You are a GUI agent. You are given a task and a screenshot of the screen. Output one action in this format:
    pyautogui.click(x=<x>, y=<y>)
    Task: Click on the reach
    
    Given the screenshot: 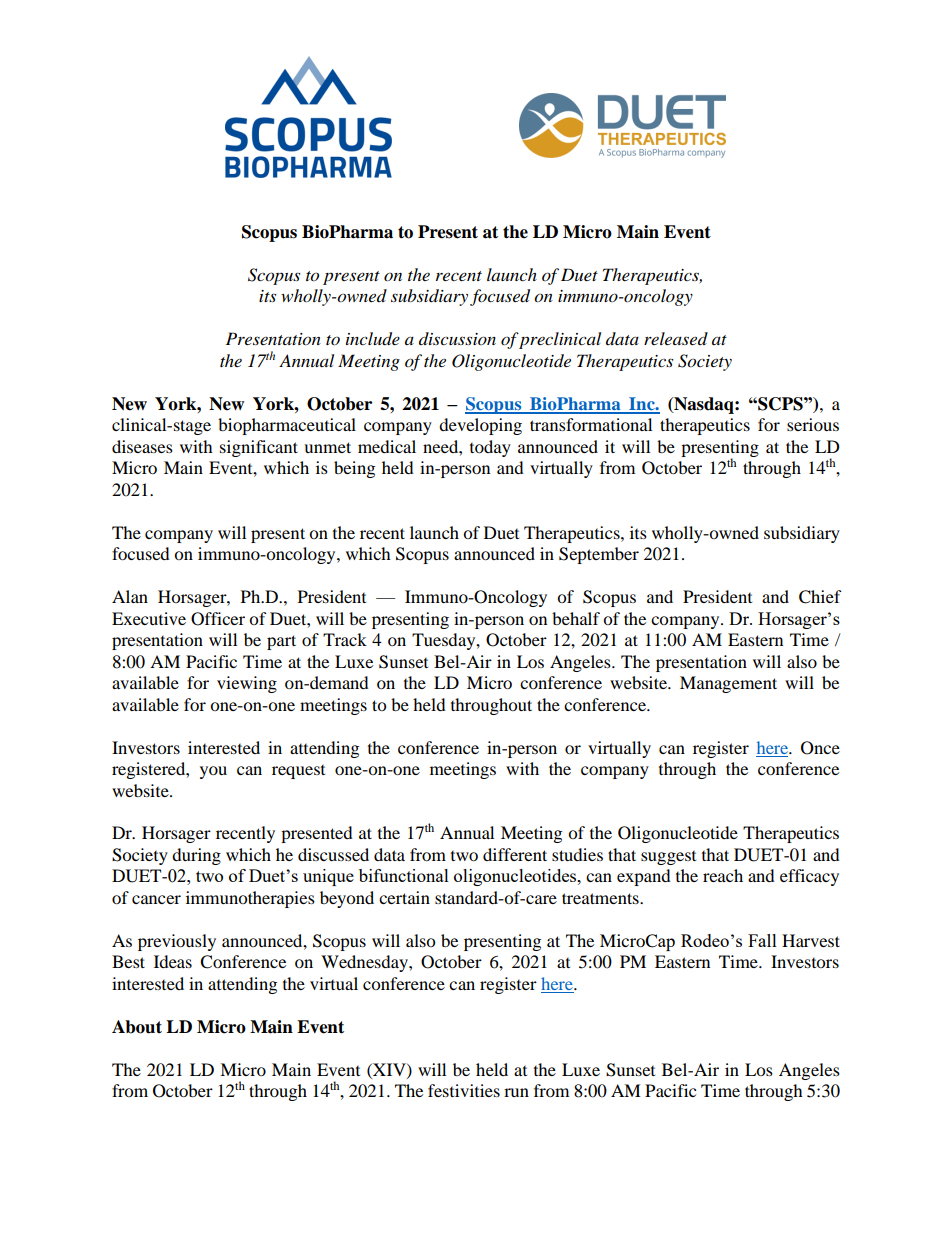 What is the action you would take?
    pyautogui.click(x=723, y=875)
